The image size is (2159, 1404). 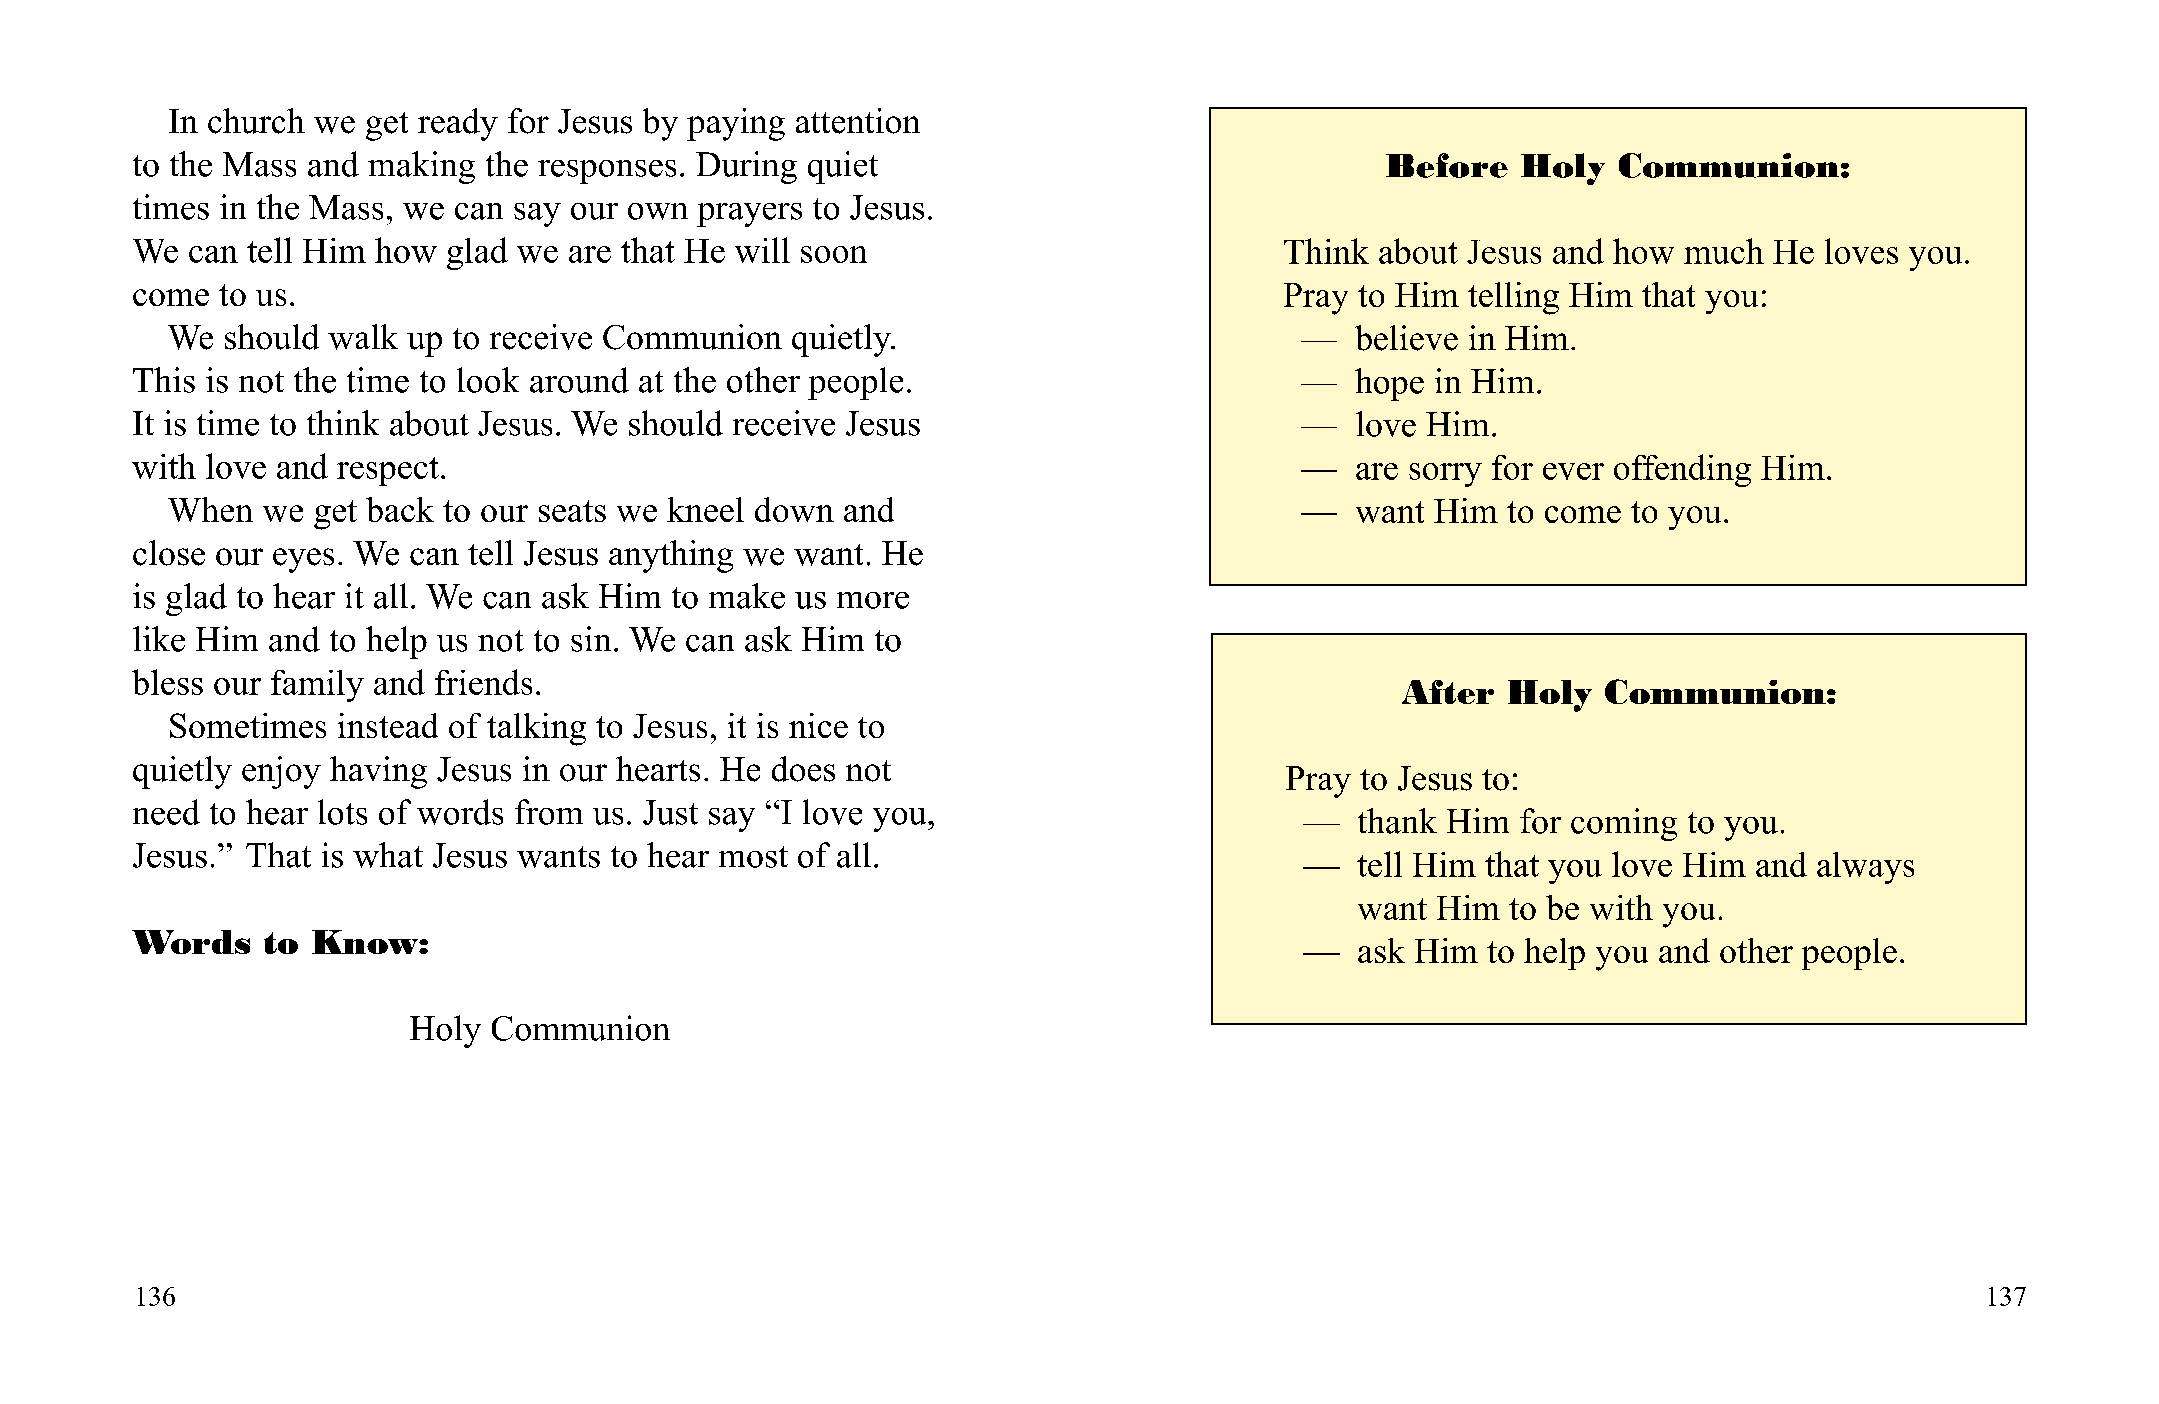 What do you see at coordinates (1682, 470) in the screenshot?
I see `offending` at bounding box center [1682, 470].
